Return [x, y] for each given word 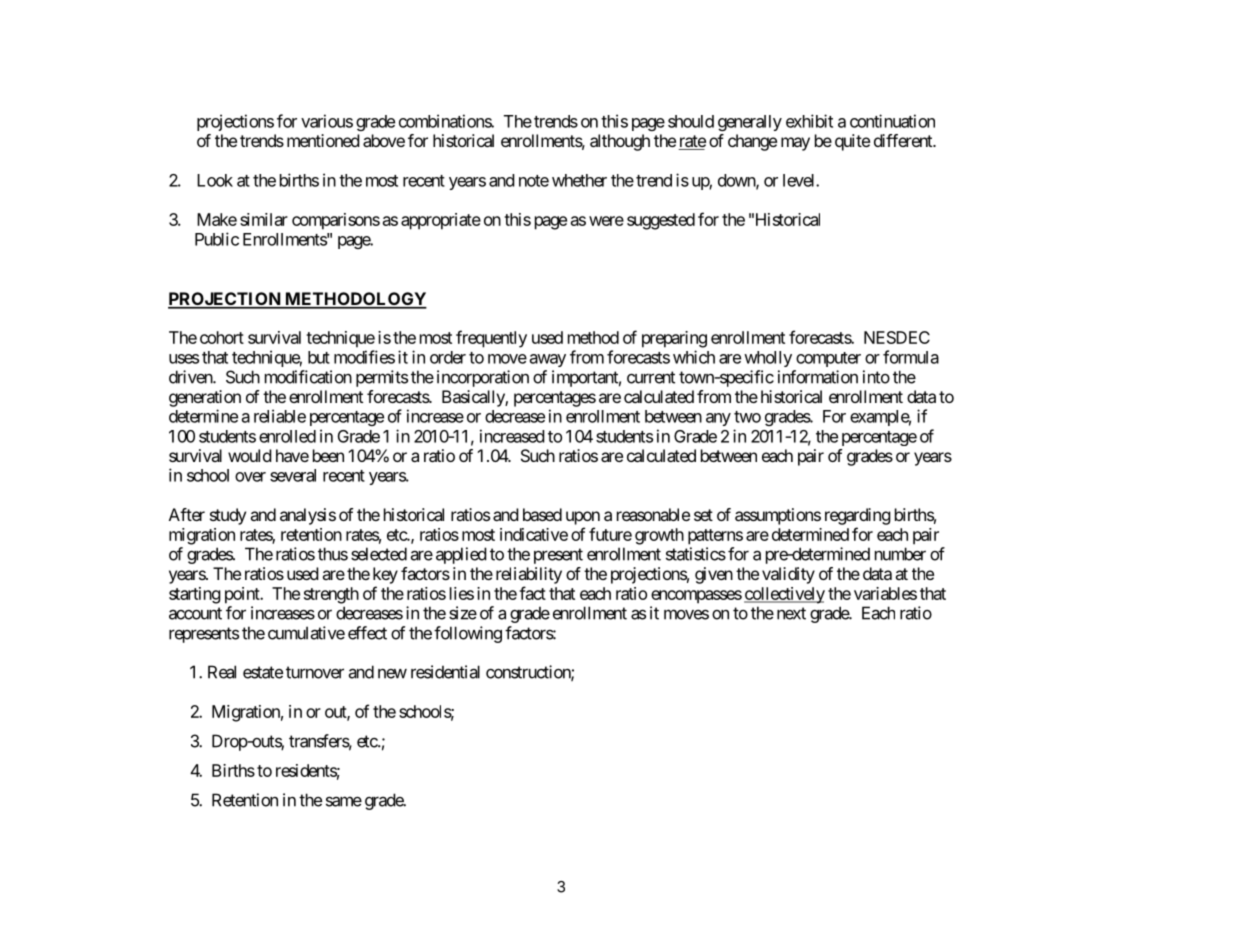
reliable [280, 416]
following [468, 634]
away [548, 360]
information [818, 377]
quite [852, 142]
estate [263, 672]
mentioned [323, 140]
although [620, 142]
